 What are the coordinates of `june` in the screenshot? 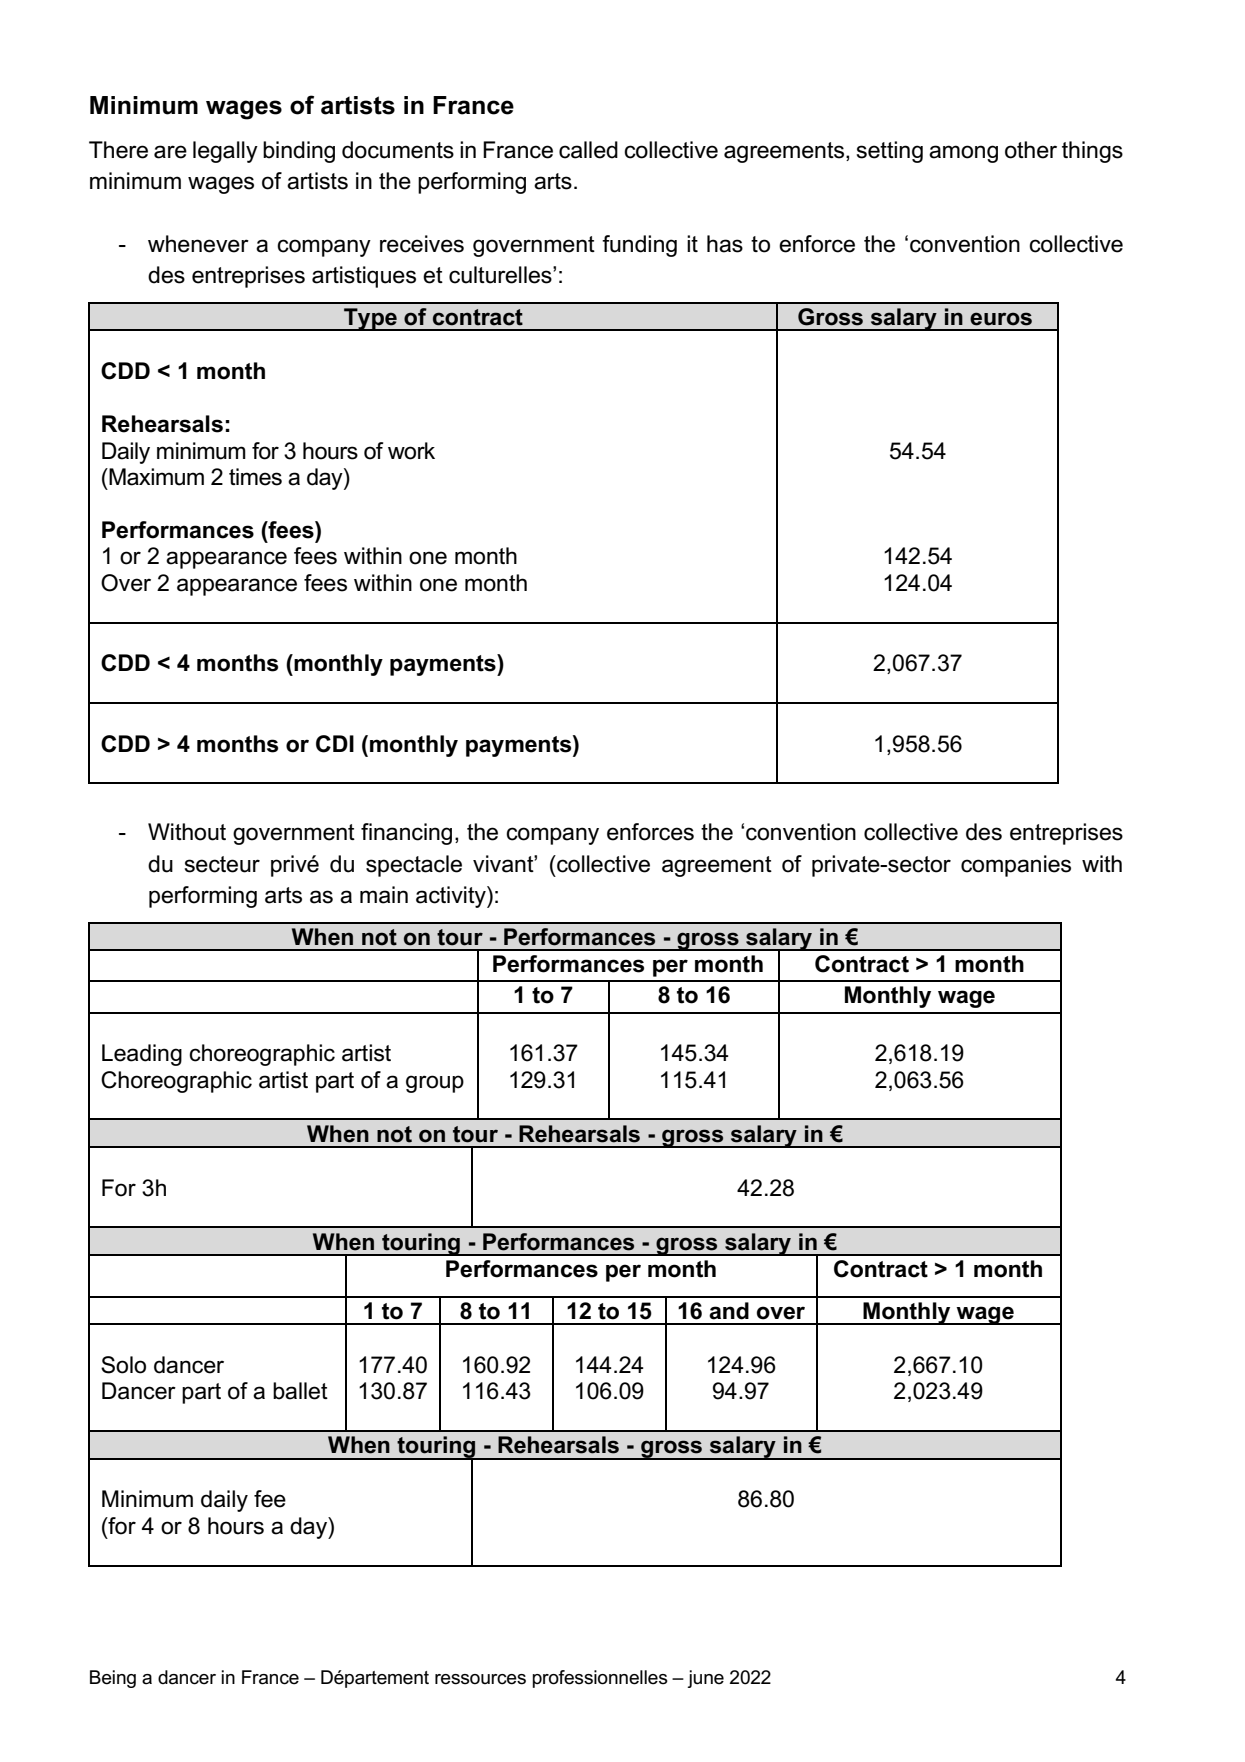 It's located at (705, 1679).
